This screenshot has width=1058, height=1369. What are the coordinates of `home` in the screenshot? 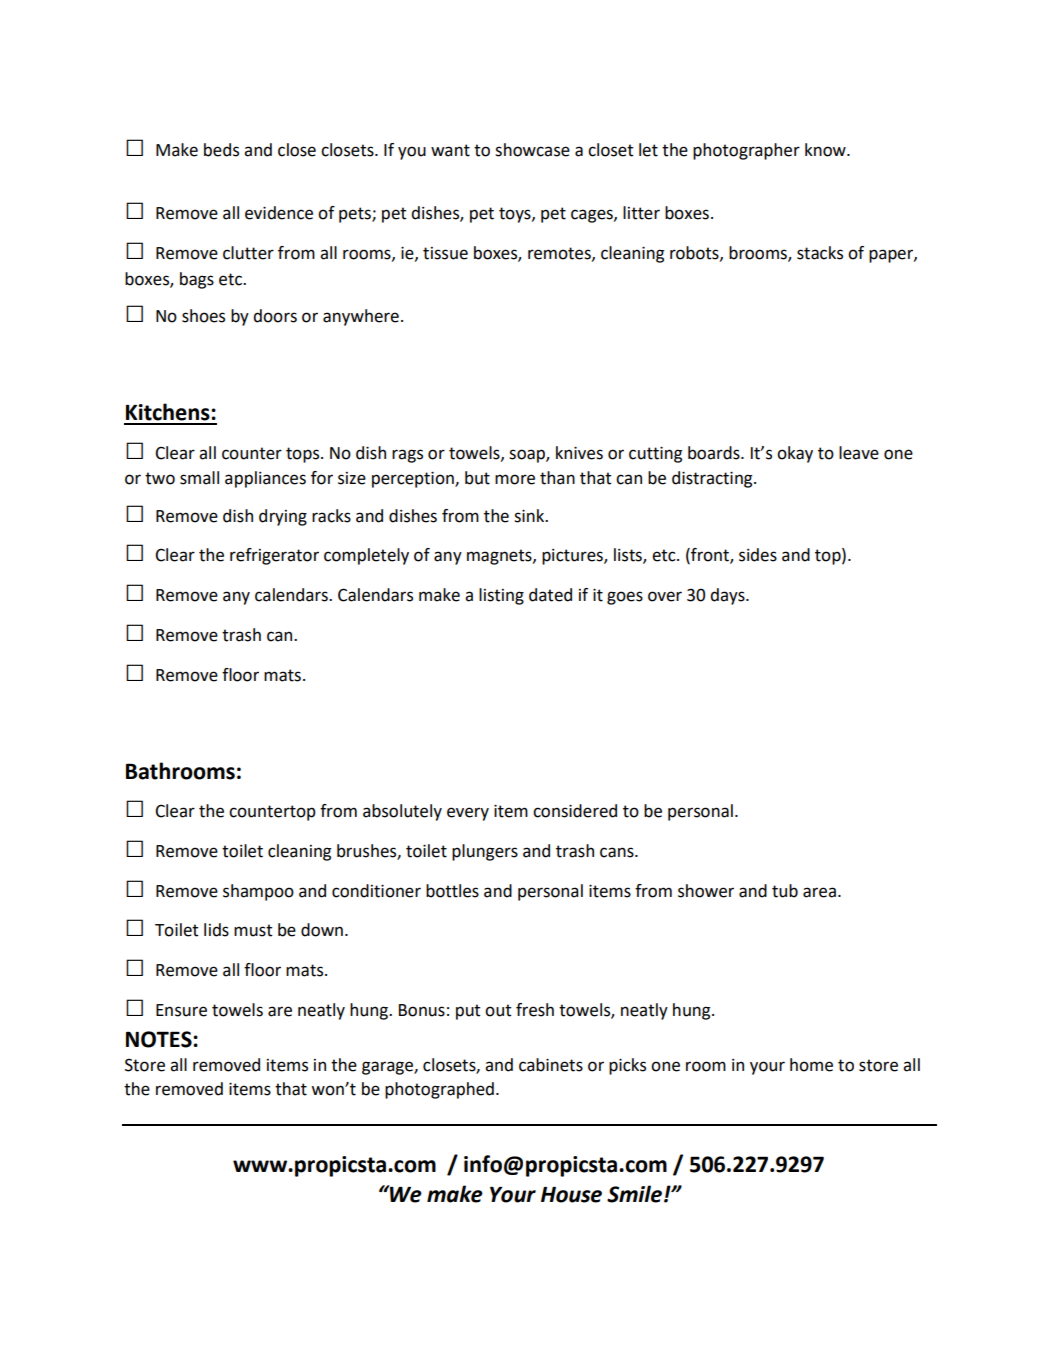 It's located at (811, 1065).
